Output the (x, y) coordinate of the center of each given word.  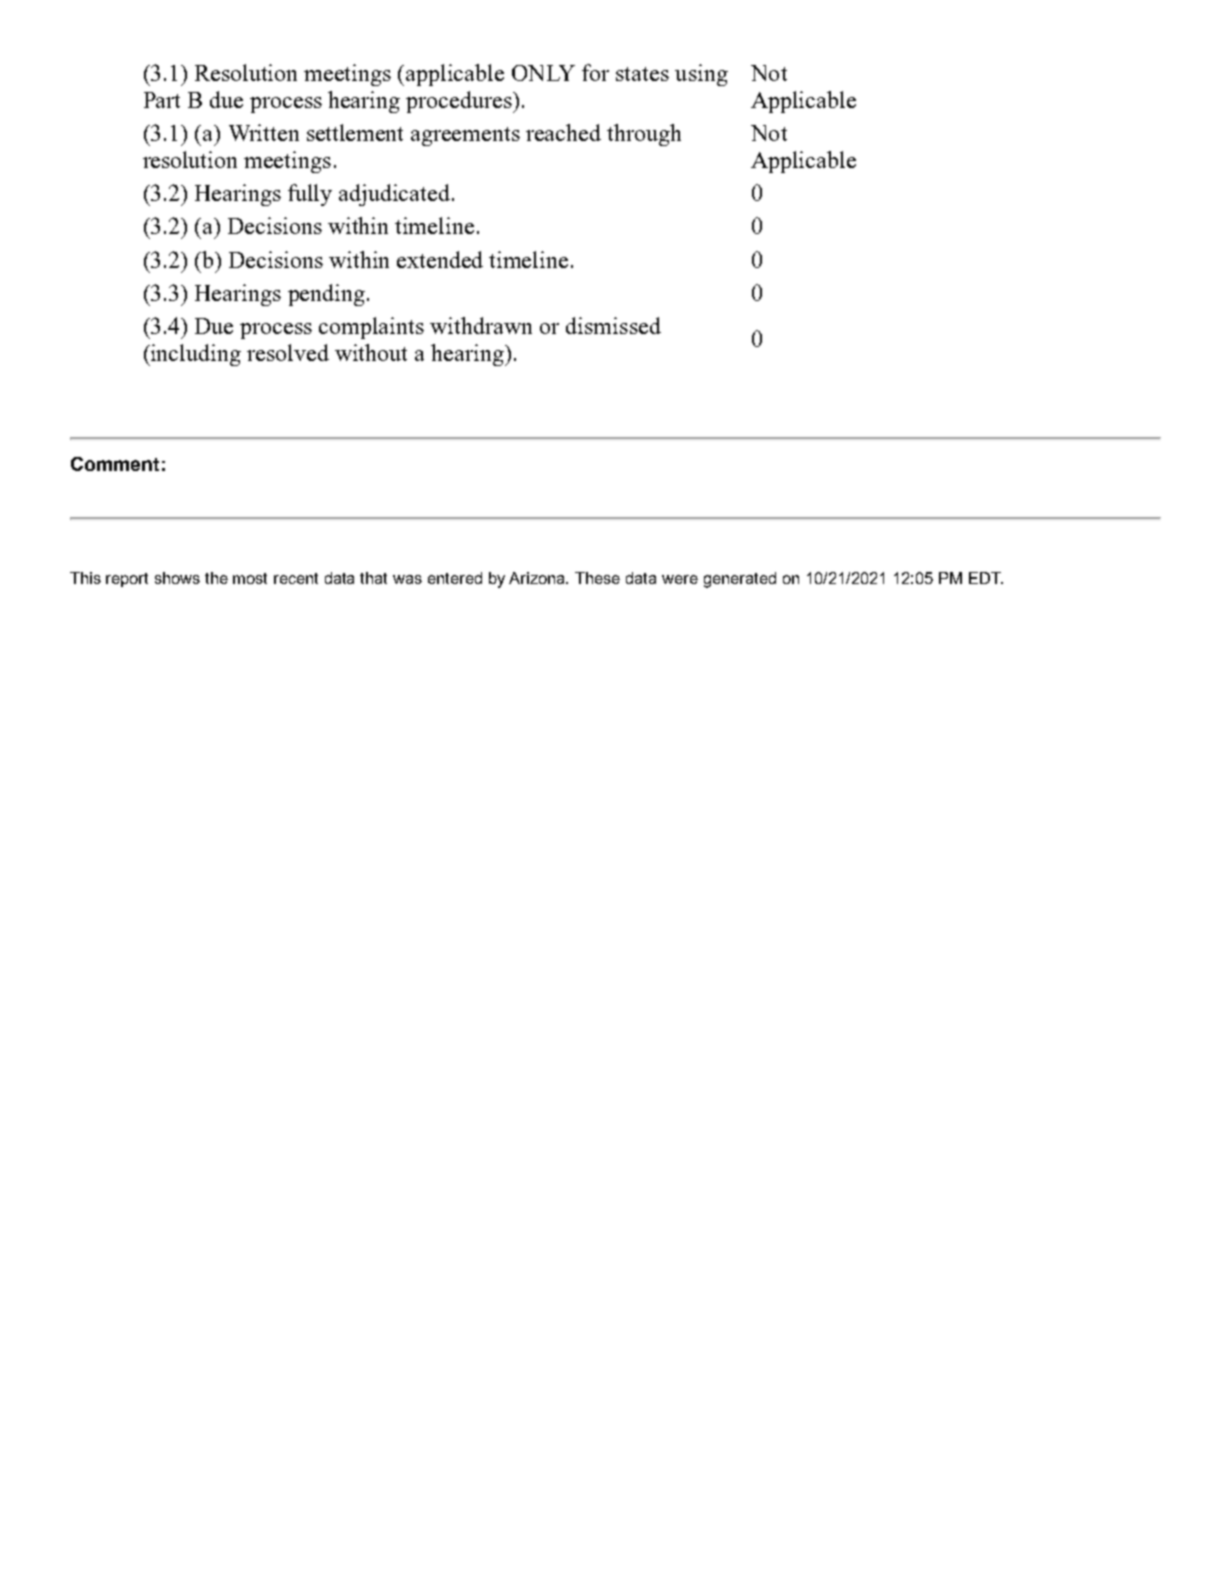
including (195, 355)
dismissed (613, 325)
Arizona (538, 578)
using (701, 75)
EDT (986, 578)
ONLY (543, 73)
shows (177, 578)
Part (162, 100)
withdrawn (481, 325)
